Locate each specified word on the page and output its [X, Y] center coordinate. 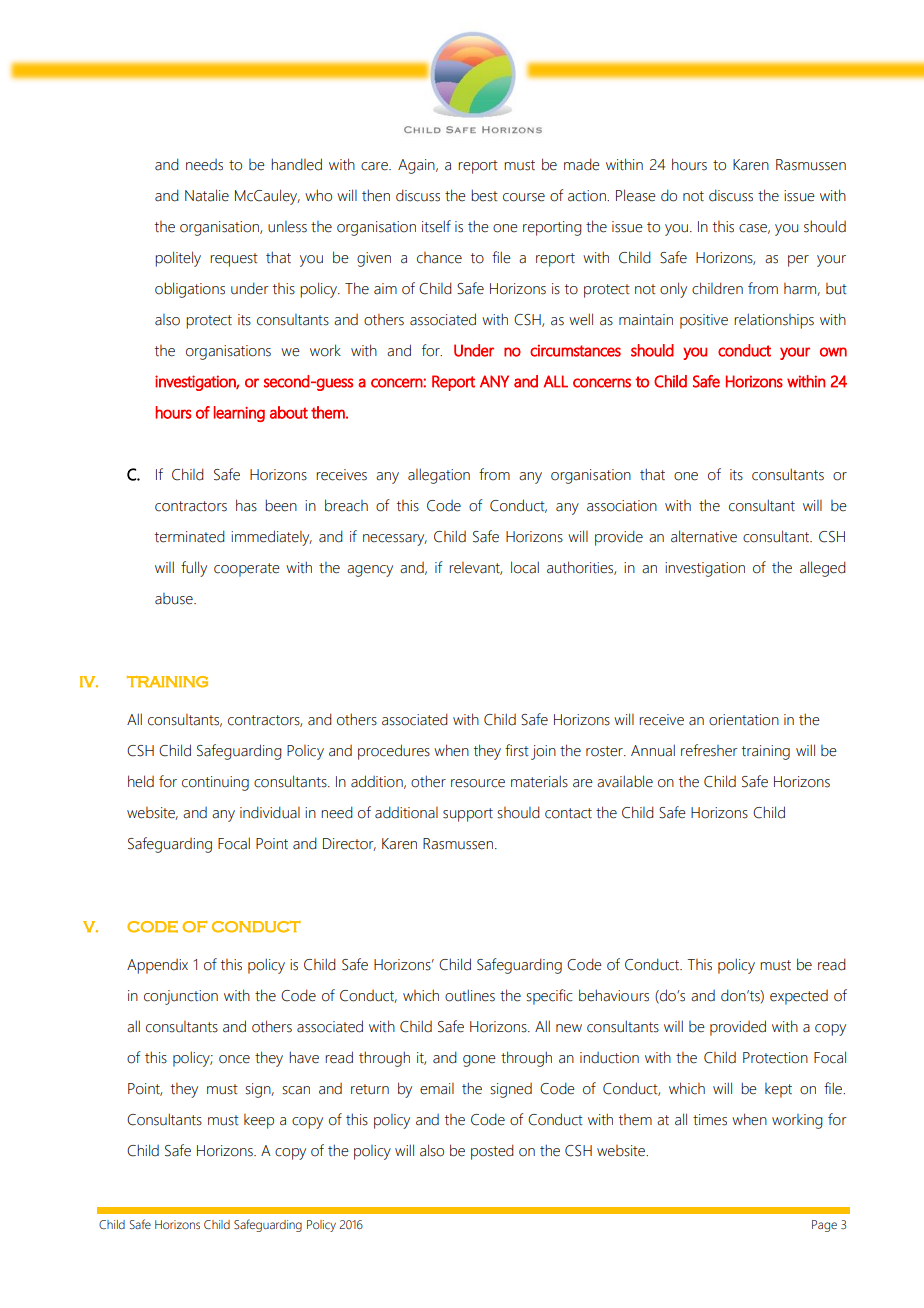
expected [799, 997]
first [517, 750]
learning [239, 414]
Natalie [207, 195]
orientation [744, 720]
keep [259, 1121]
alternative [704, 536]
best [484, 195]
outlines [470, 995]
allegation [439, 476]
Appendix [157, 966]
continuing [215, 783]
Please [636, 195]
